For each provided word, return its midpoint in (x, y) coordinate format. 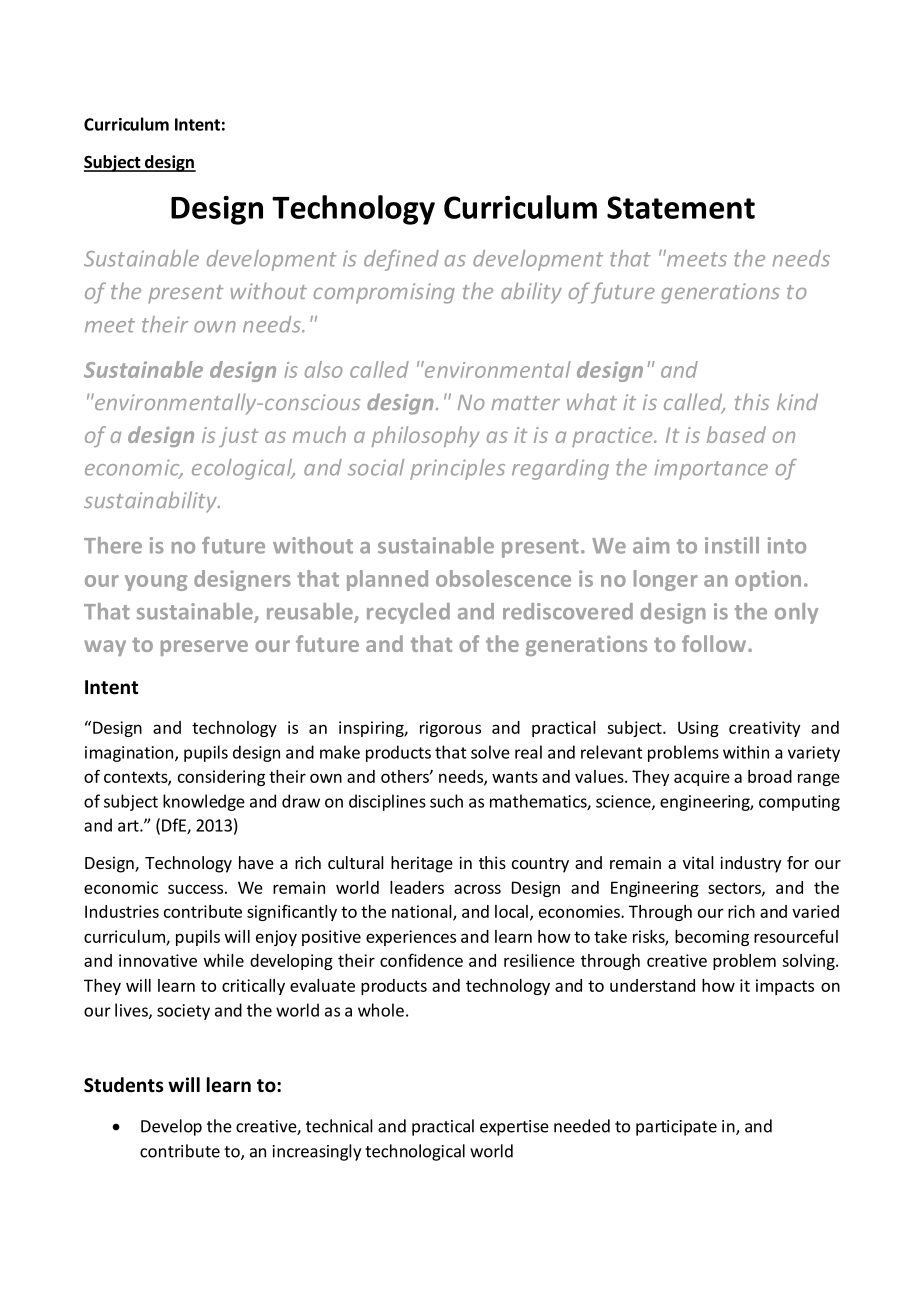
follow (715, 643)
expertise (514, 1128)
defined (401, 260)
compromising (384, 293)
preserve (204, 648)
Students (123, 1085)
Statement (681, 207)
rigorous (450, 729)
